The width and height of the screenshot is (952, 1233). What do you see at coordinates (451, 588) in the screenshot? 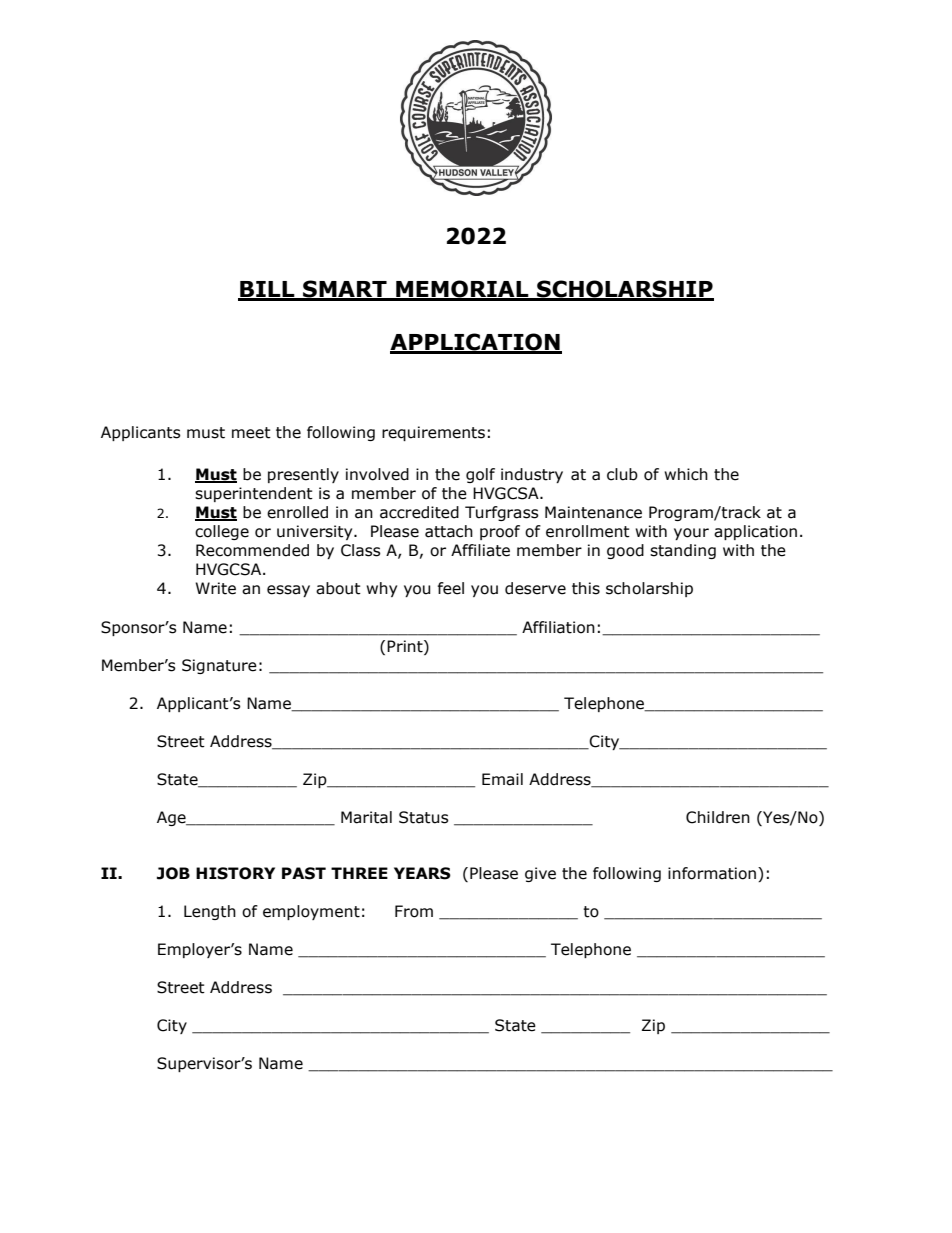
I see `feel` at bounding box center [451, 588].
